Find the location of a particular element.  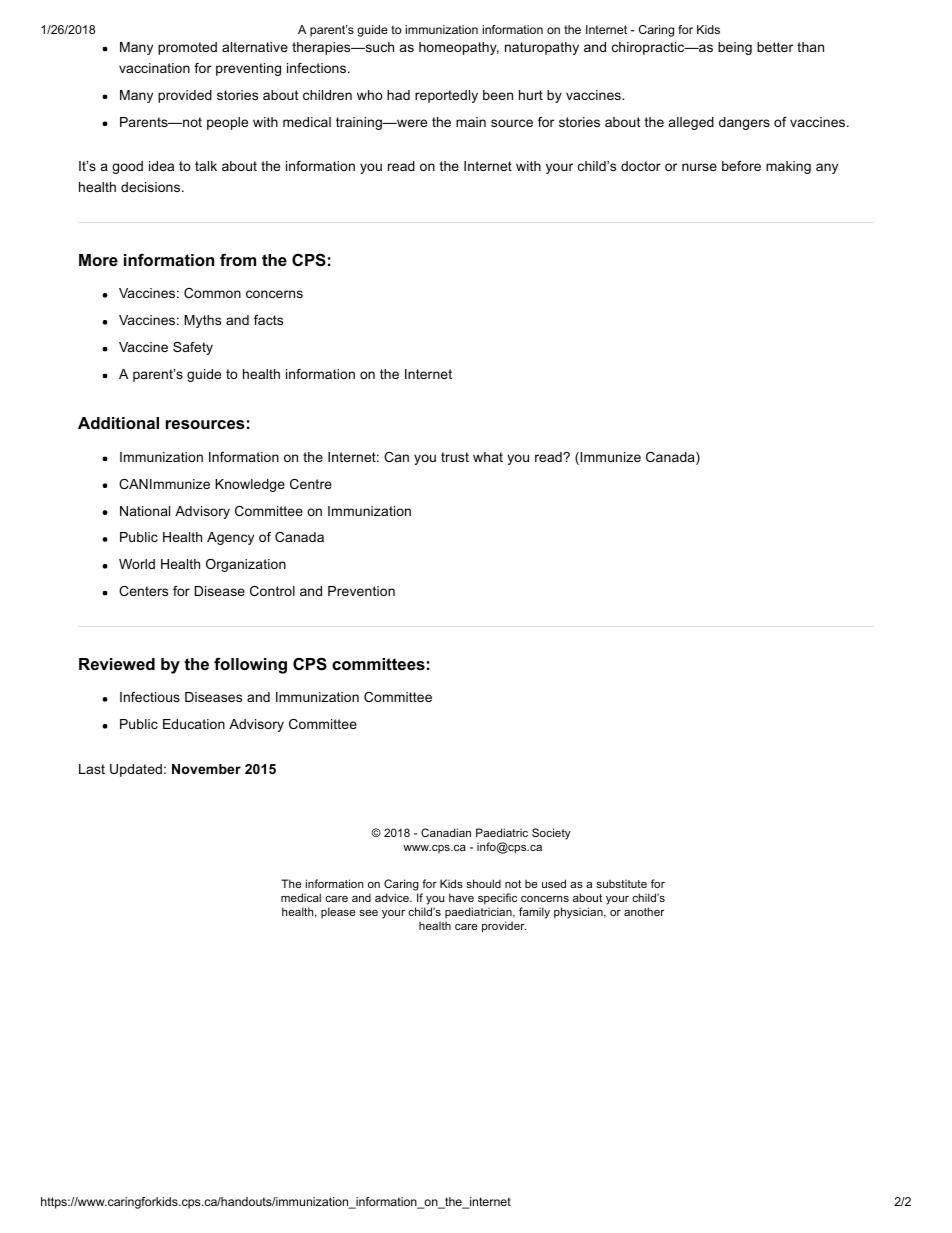

have is located at coordinates (461, 897).
